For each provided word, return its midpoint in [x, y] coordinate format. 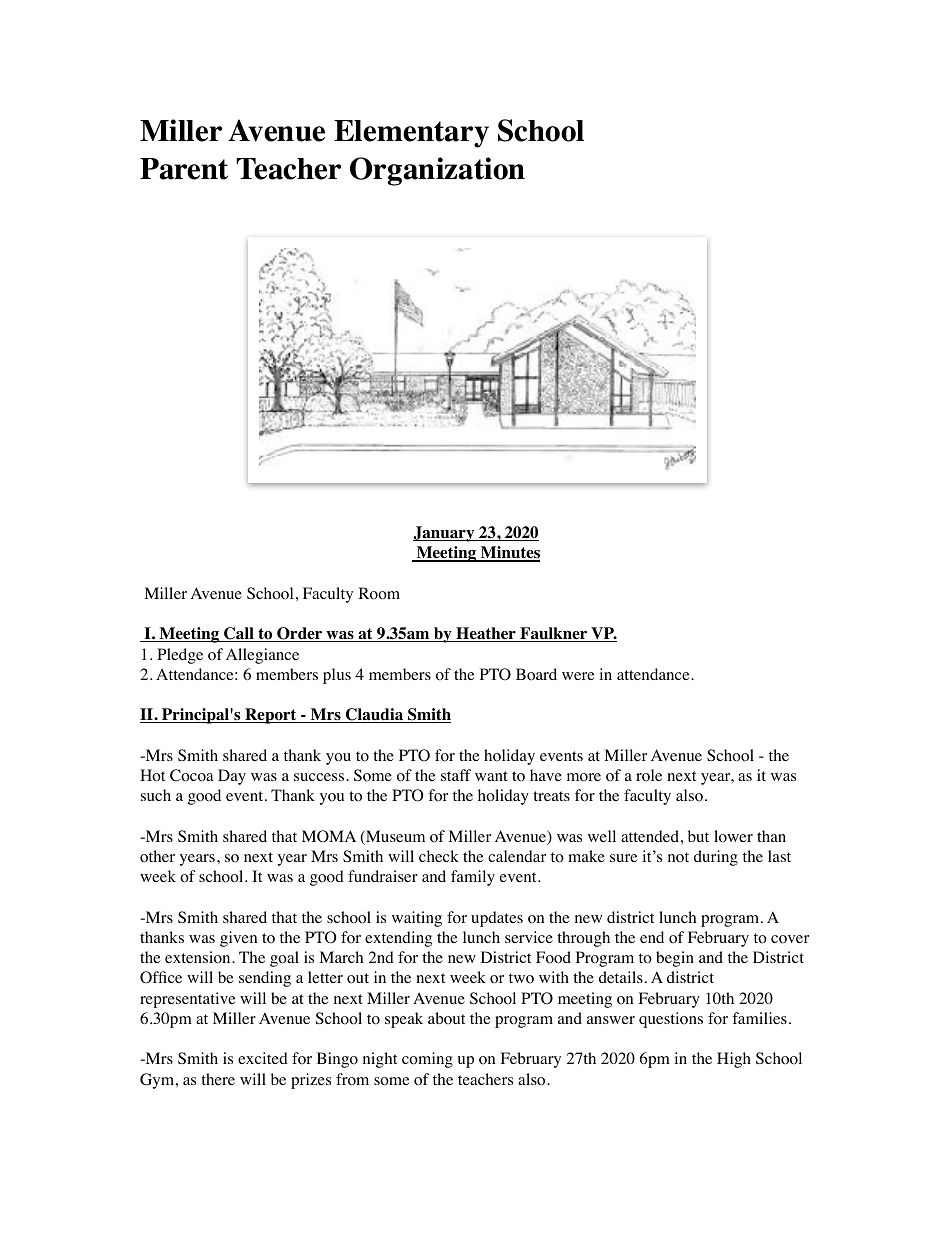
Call [239, 634]
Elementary [411, 134]
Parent [184, 169]
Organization [437, 171]
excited [263, 1058]
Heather [486, 634]
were [578, 676]
